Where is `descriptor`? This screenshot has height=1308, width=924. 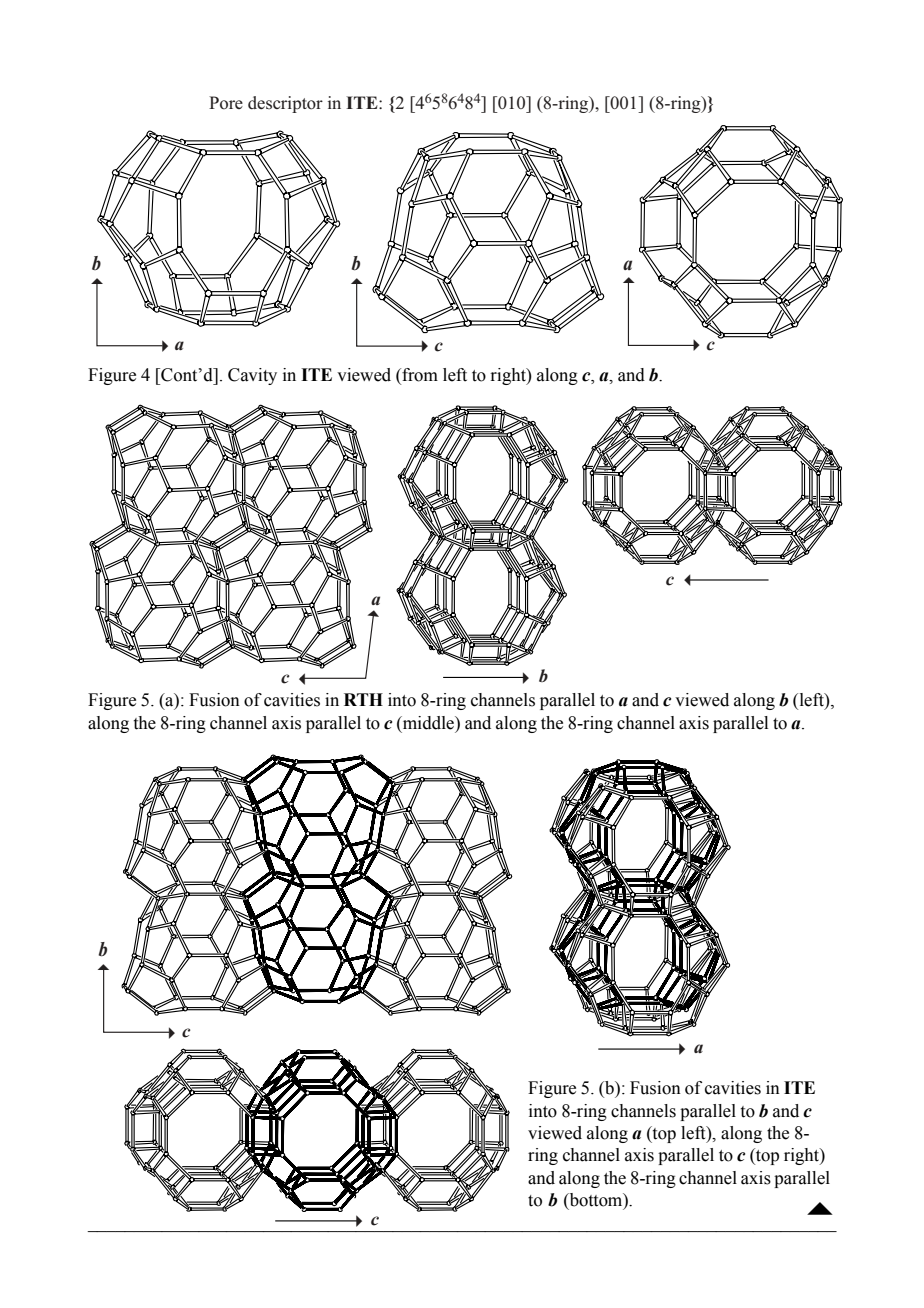
descriptor is located at coordinates (285, 104).
